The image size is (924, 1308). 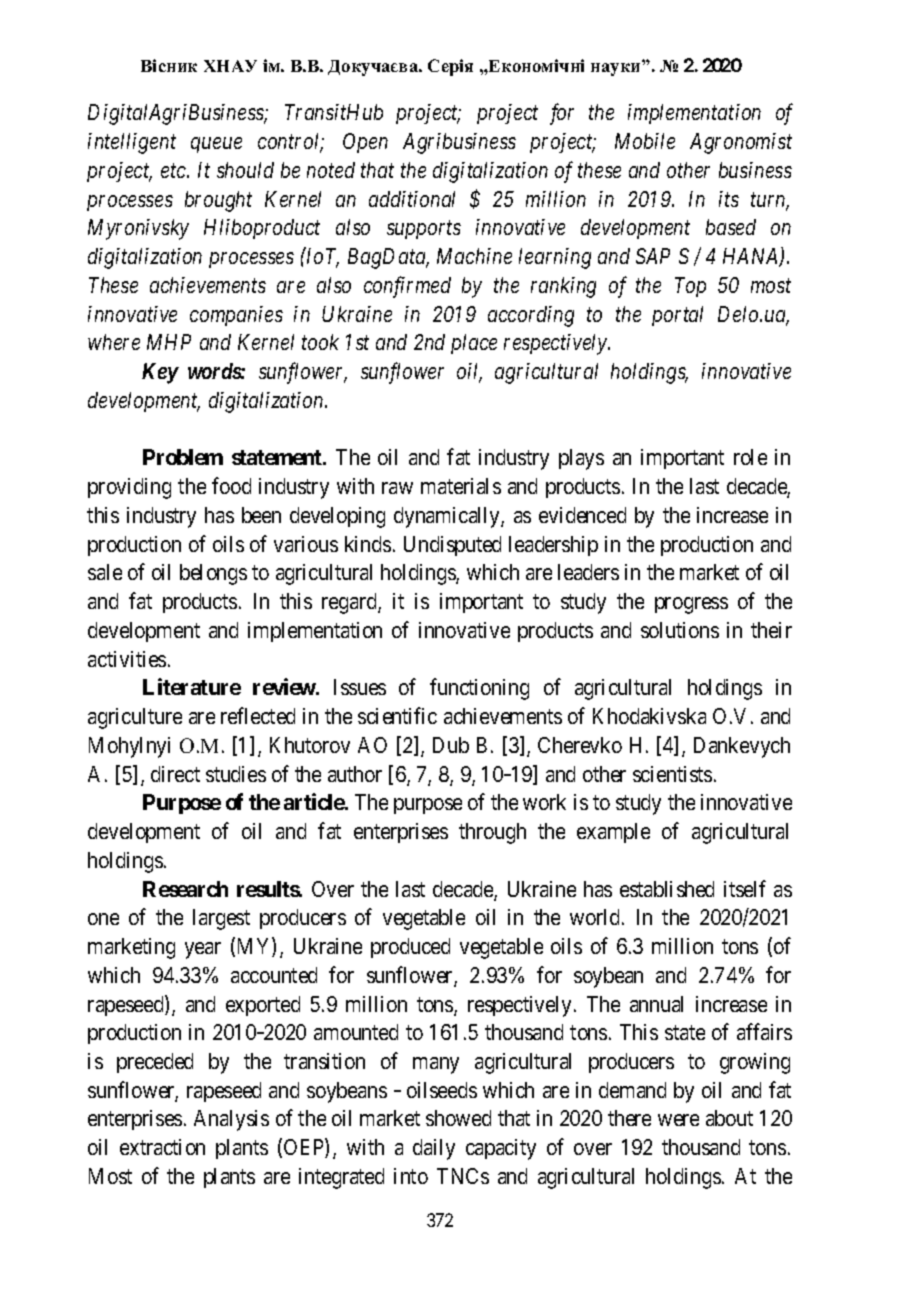 What do you see at coordinates (412, 199) in the screenshot?
I see `additional` at bounding box center [412, 199].
